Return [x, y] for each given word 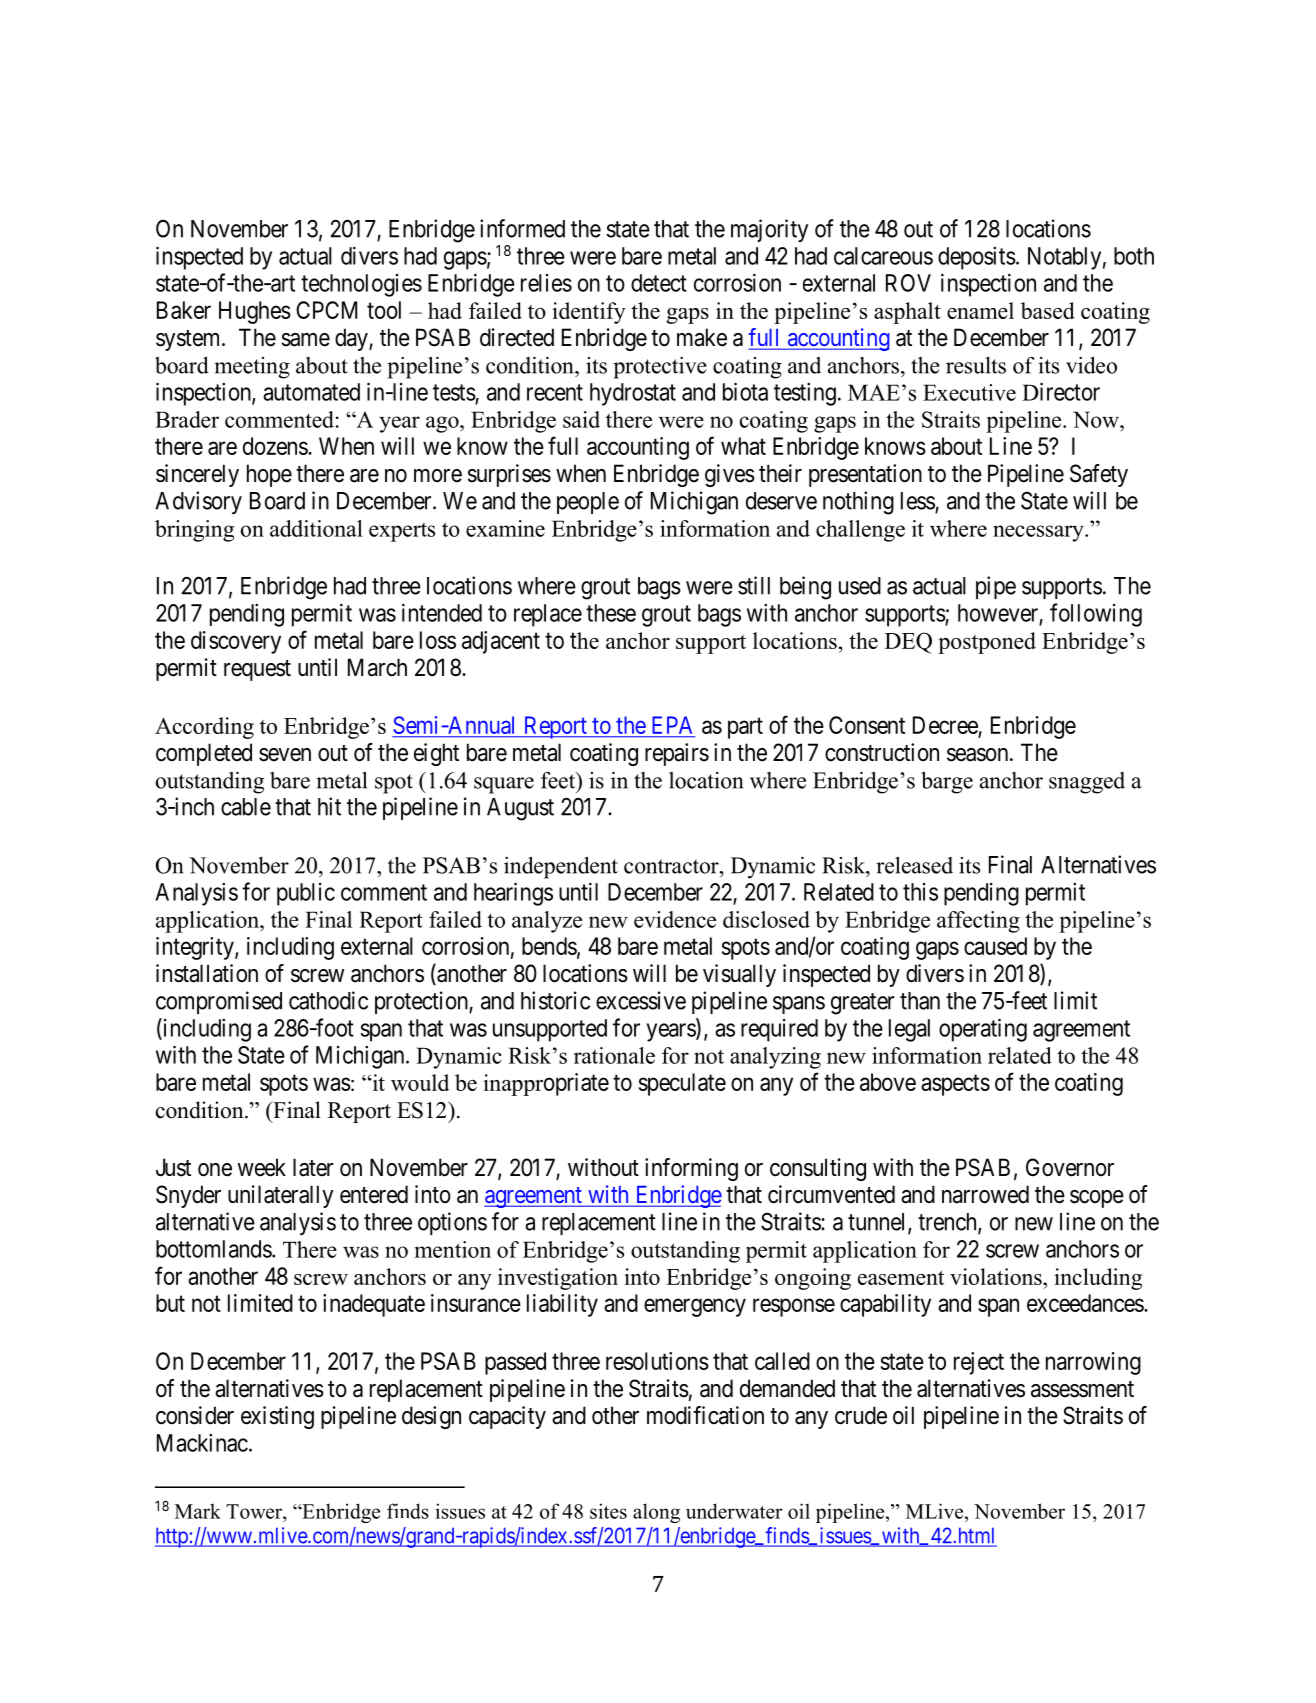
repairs [677, 754]
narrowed [985, 1194]
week [262, 1167]
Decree [945, 725]
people [588, 503]
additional [316, 528]
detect [659, 283]
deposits [977, 258]
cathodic [328, 1000]
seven [285, 755]
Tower [255, 1511]
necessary [1039, 533]
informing [691, 1169]
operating [983, 1030]
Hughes [255, 312]
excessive [641, 1000]
